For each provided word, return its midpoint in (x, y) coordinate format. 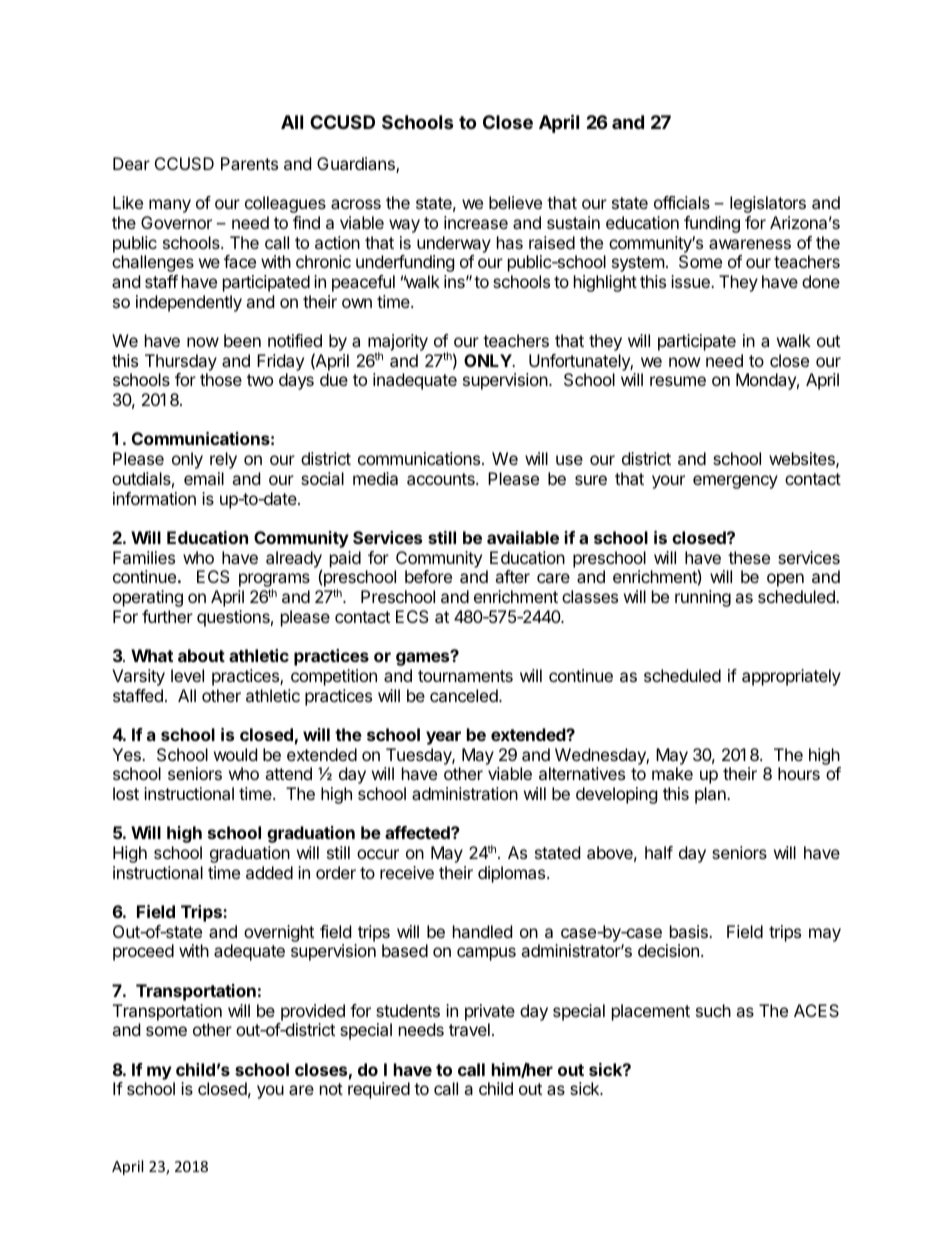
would (235, 754)
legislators (768, 204)
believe (515, 202)
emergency (735, 482)
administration (465, 793)
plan (711, 795)
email (204, 478)
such (713, 1010)
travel (469, 1029)
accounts (442, 479)
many (170, 206)
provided (313, 1012)
